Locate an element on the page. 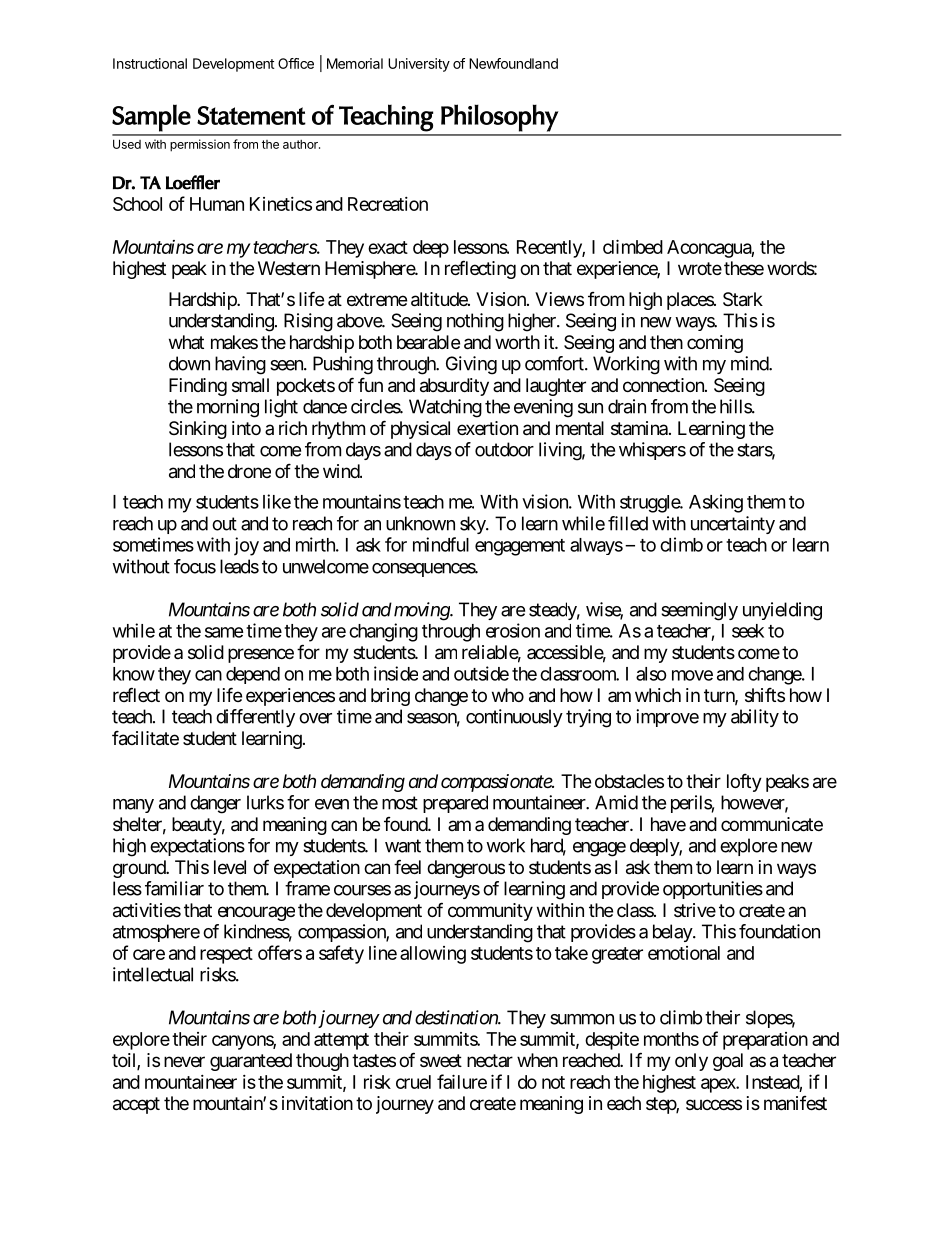 The width and height of the document is (952, 1233). joy is located at coordinates (246, 546).
